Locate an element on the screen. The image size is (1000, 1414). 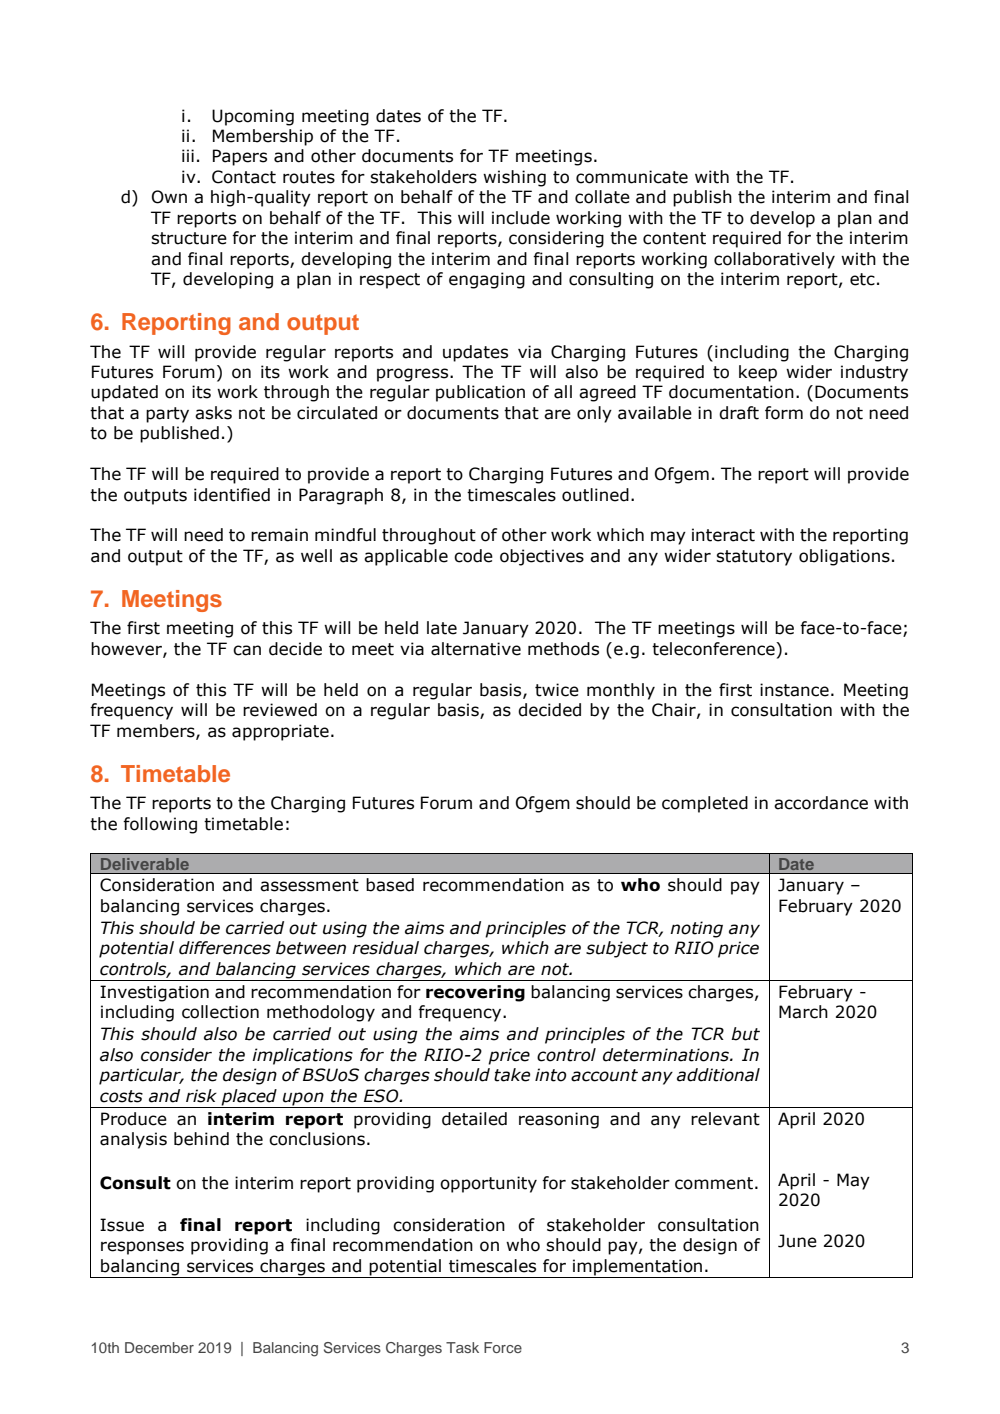
December is located at coordinates (159, 1347).
